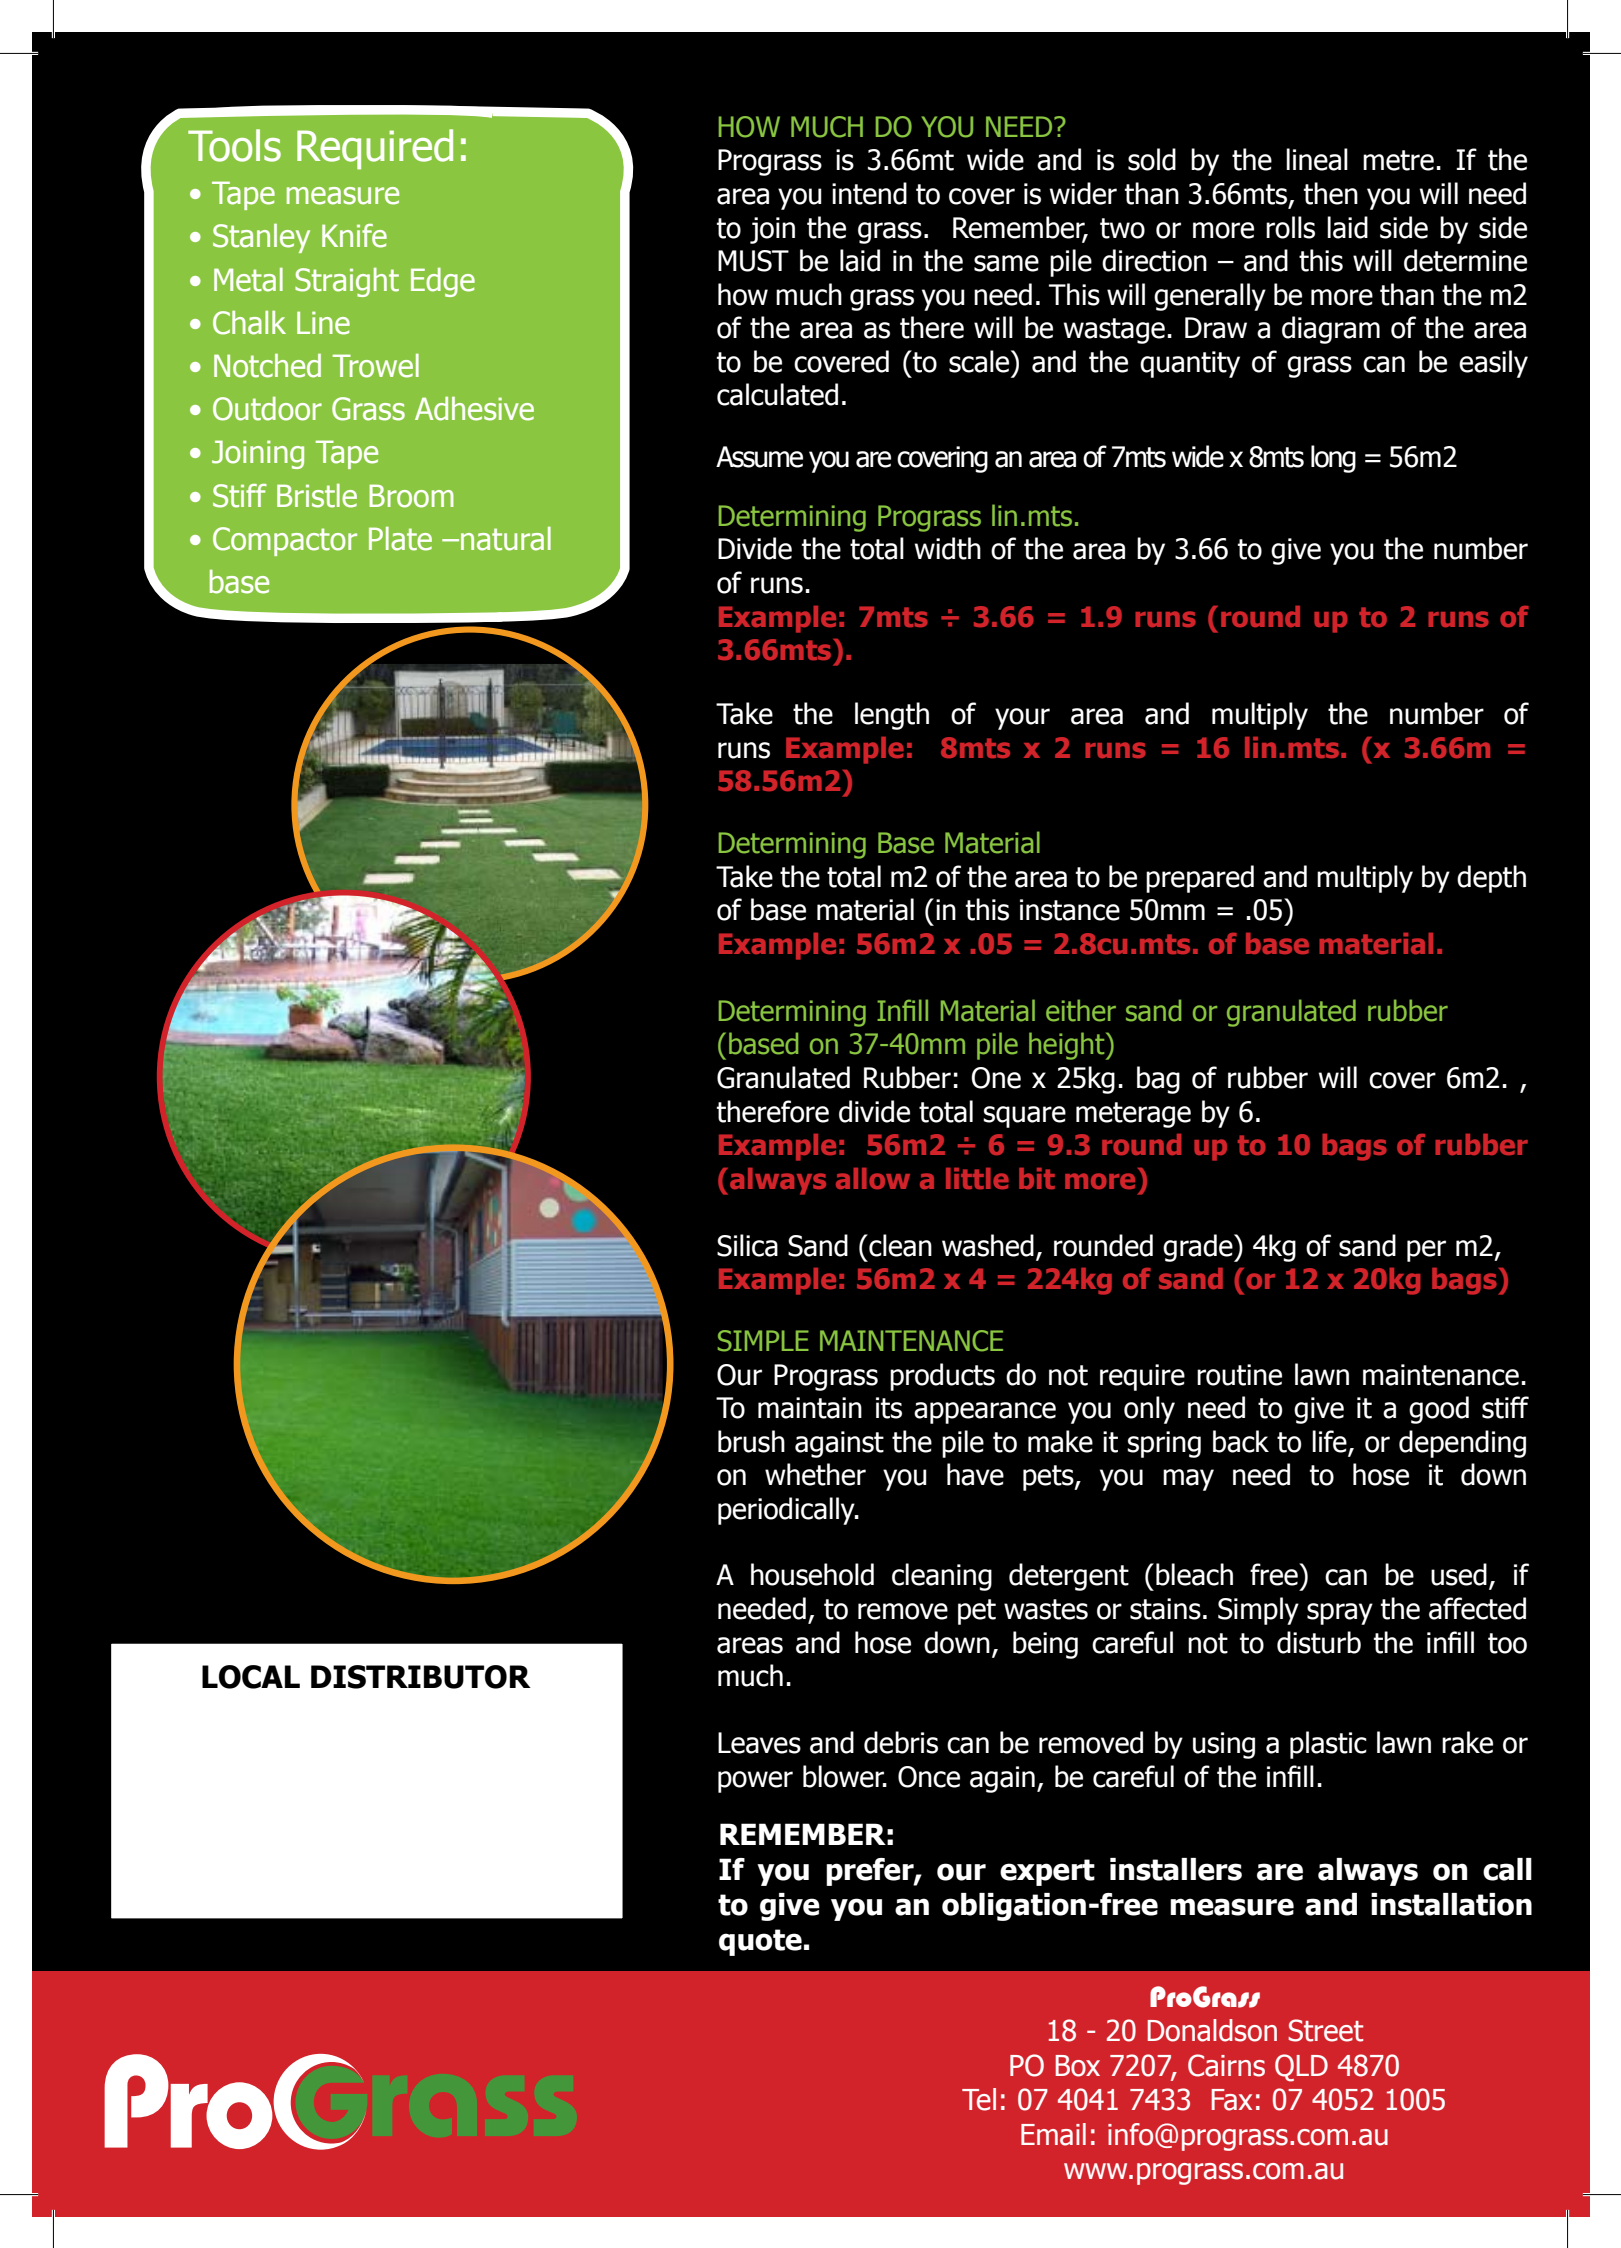 Image resolution: width=1621 pixels, height=2248 pixels. Describe the element at coordinates (1199, 1248) in the screenshot. I see `grade` at that location.
